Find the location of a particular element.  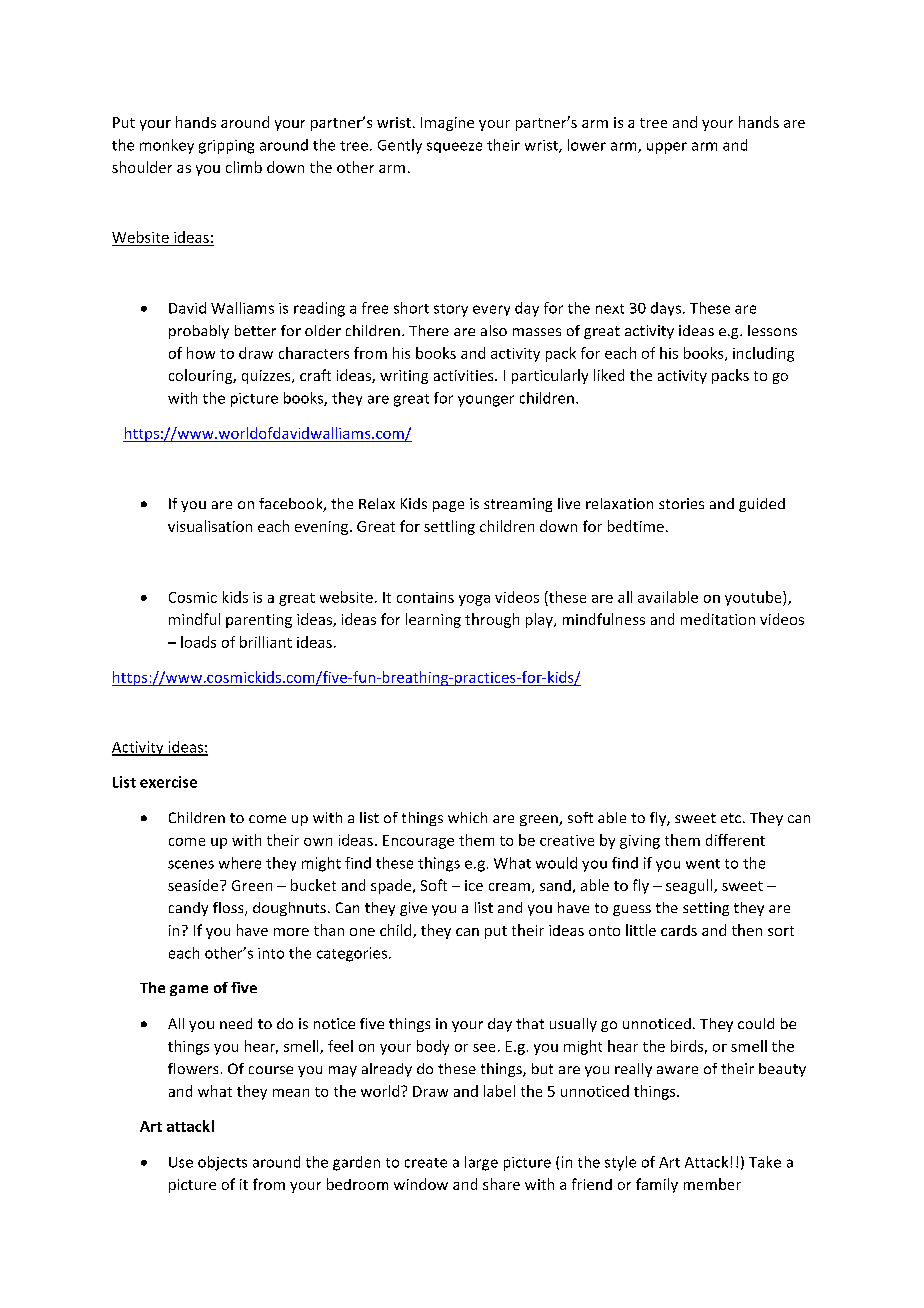

gripping is located at coordinates (226, 147).
